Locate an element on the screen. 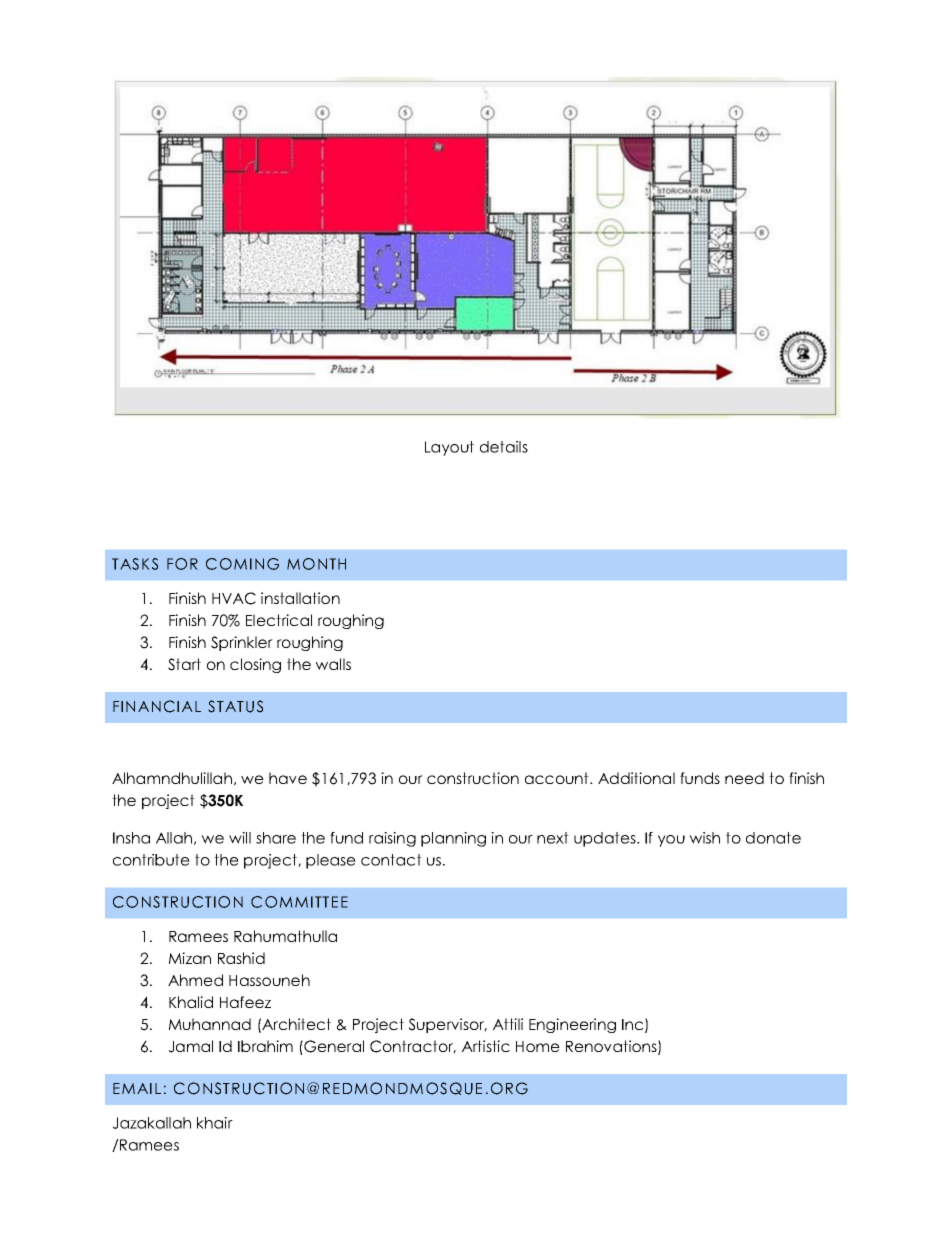 The height and width of the screenshot is (1233, 952). Engineering is located at coordinates (572, 1025).
